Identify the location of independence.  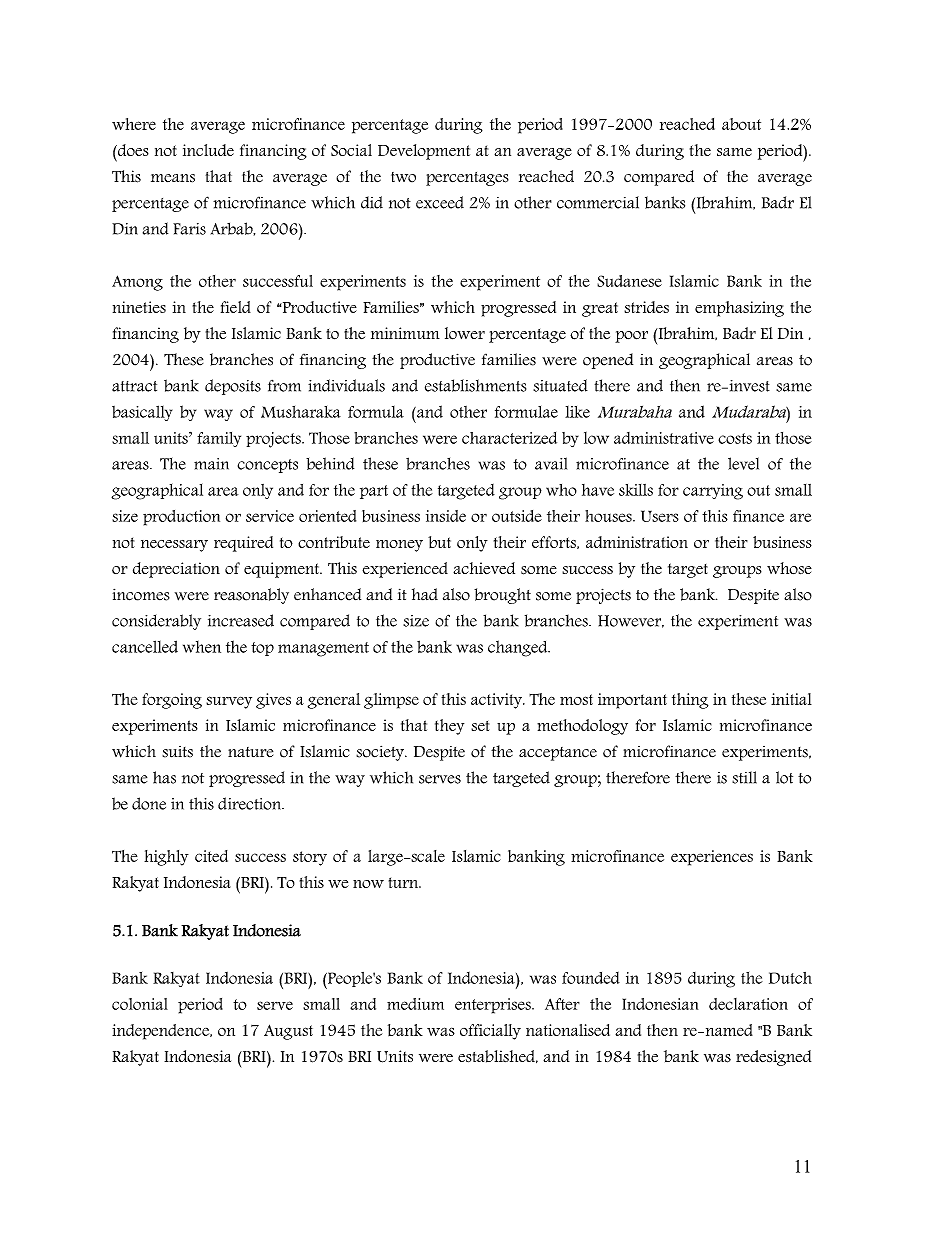
(162, 1032).
